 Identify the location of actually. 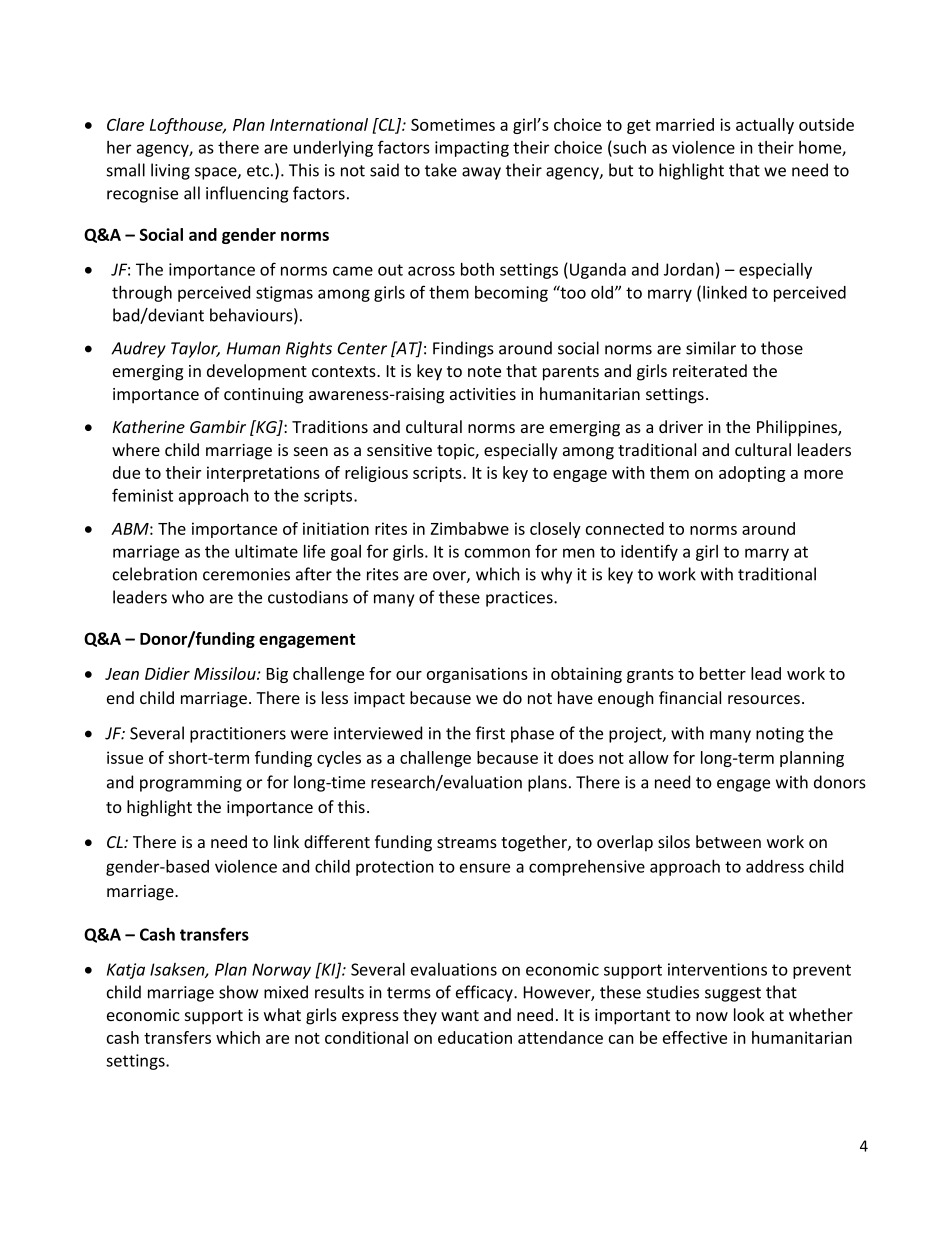
(765, 126).
